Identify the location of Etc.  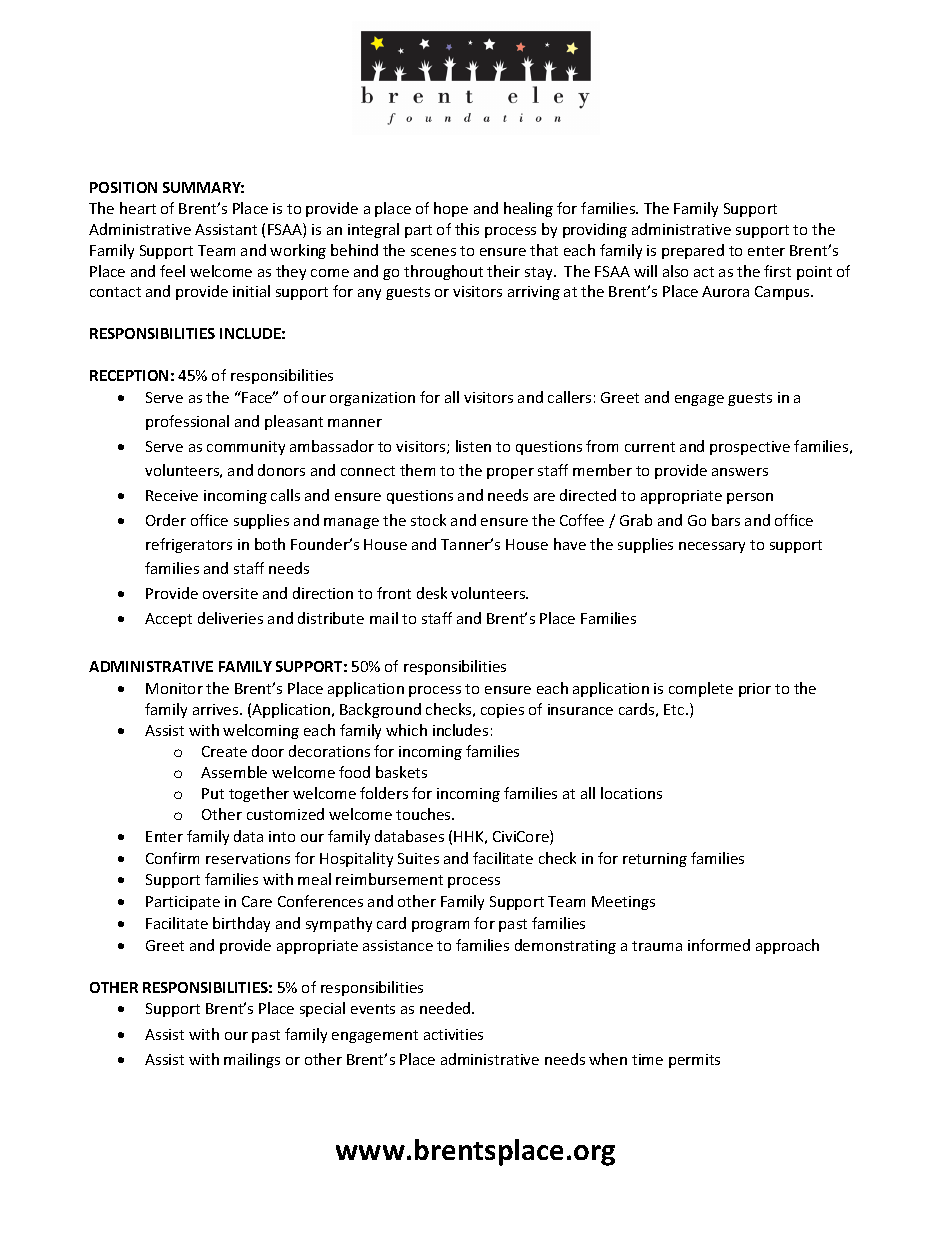
(675, 709).
